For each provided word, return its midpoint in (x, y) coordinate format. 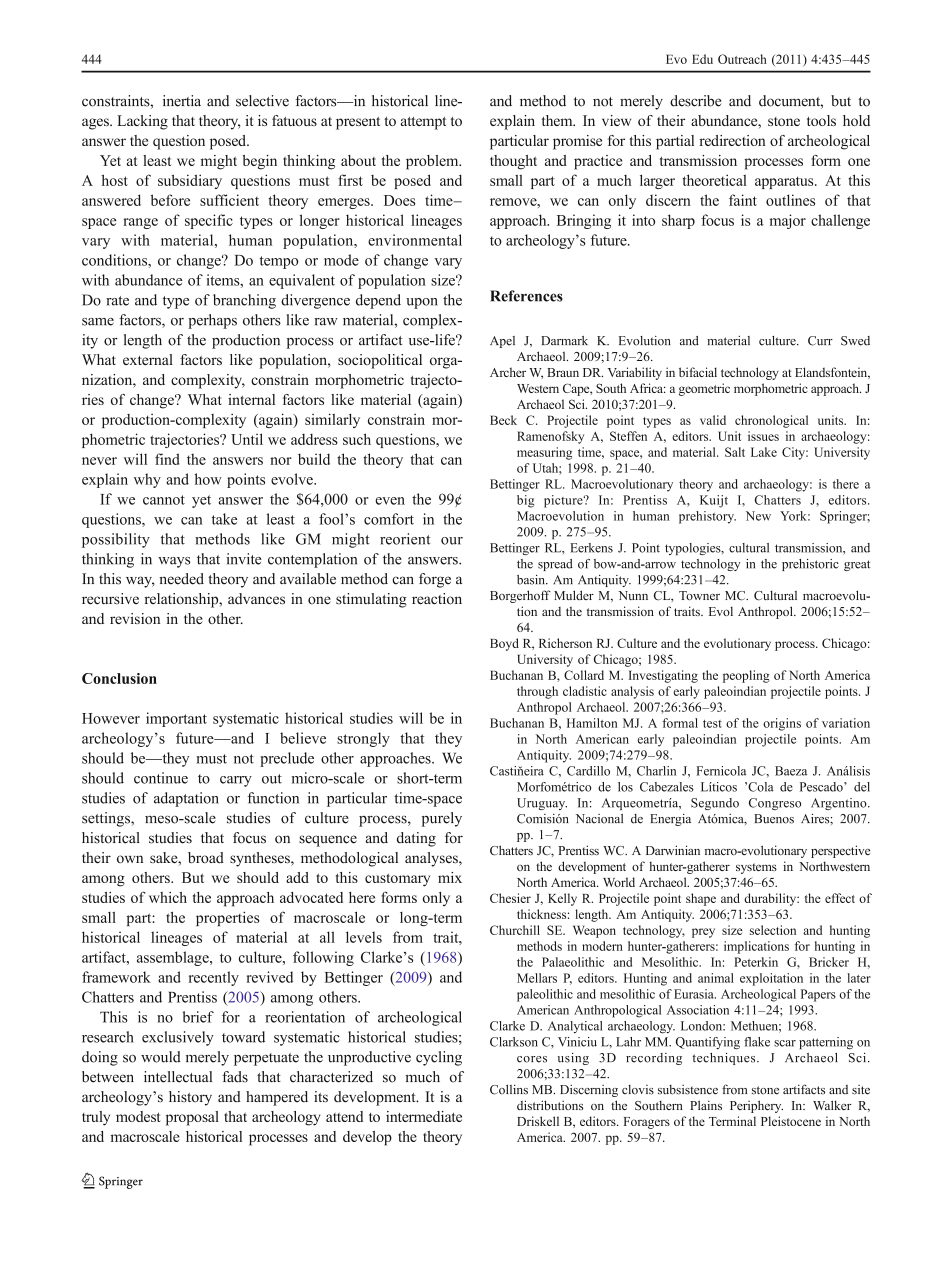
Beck (503, 420)
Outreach (742, 59)
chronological (771, 421)
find (167, 459)
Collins (509, 1089)
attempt (423, 123)
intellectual (178, 1077)
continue (161, 778)
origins (782, 724)
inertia (182, 101)
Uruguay (542, 804)
